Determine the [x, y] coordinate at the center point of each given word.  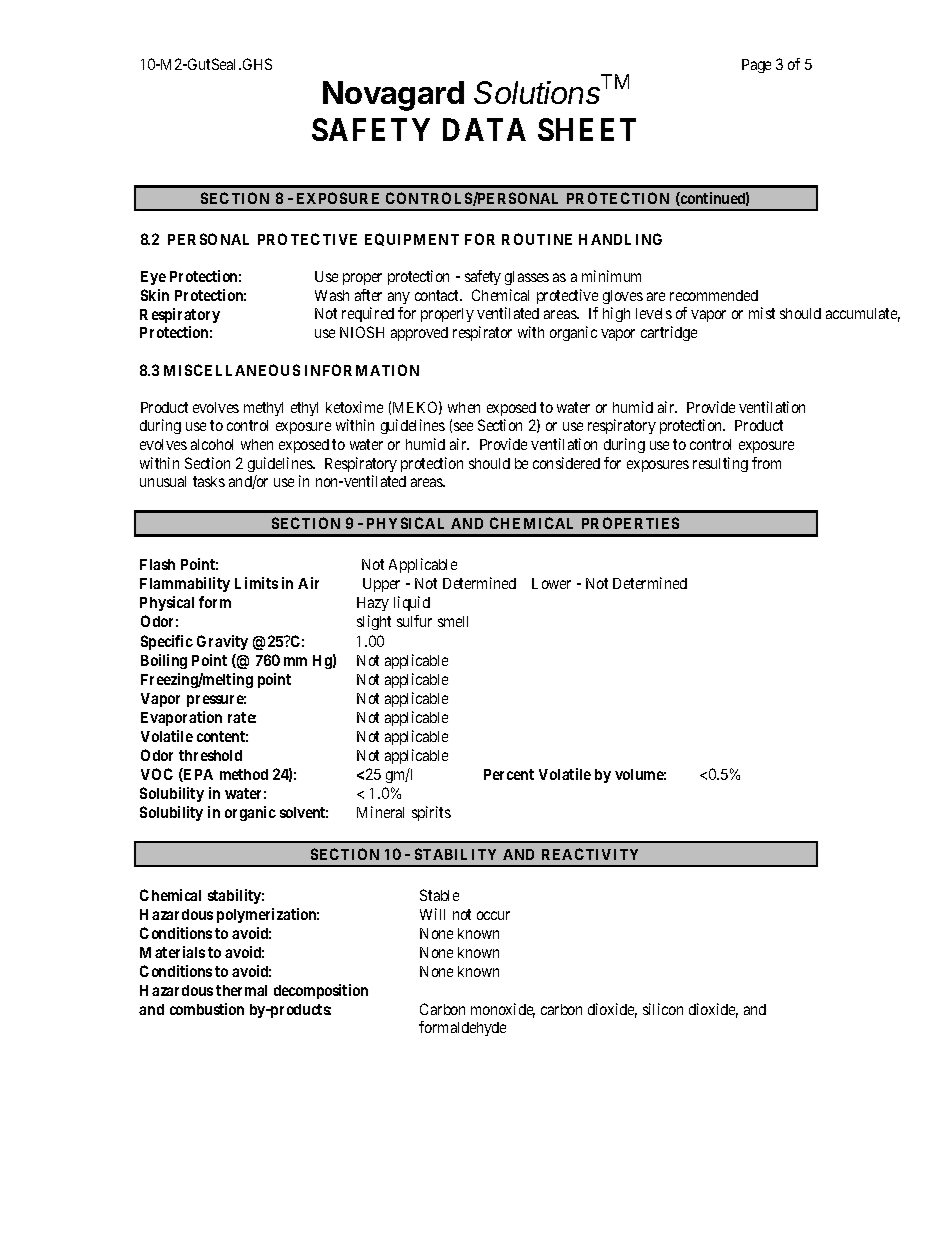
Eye [153, 278]
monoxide [503, 1010]
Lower [551, 583]
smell [453, 621]
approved [419, 334]
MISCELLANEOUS [232, 370]
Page [756, 66]
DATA [484, 129]
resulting [720, 464]
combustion [207, 1009]
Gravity [222, 642]
